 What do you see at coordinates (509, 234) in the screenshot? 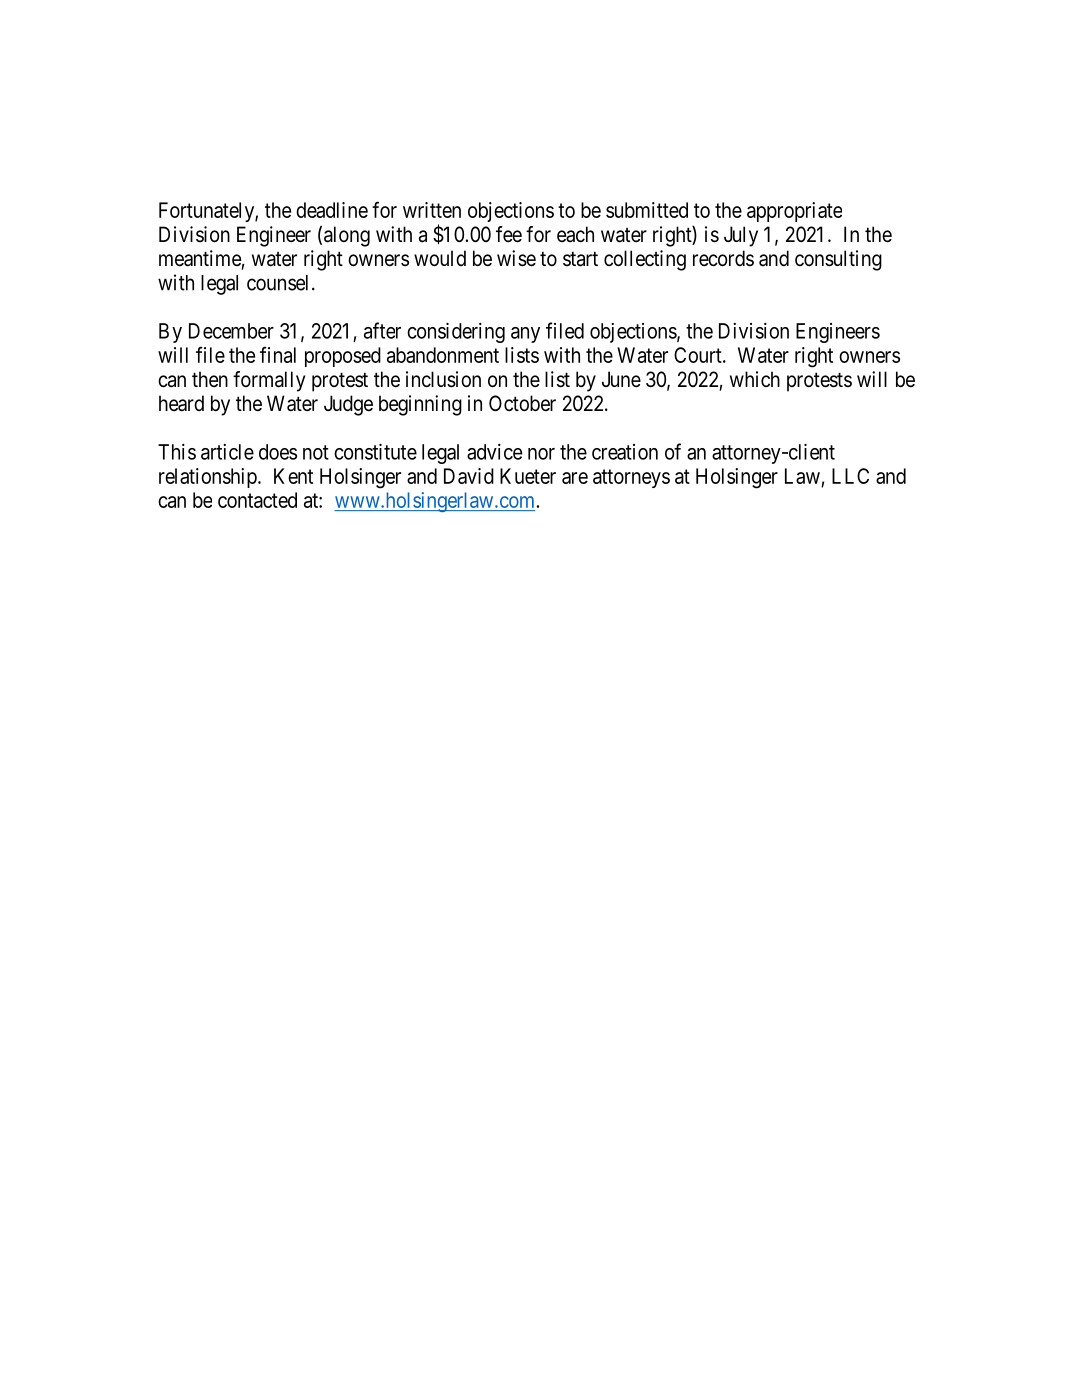
I see `fee` at bounding box center [509, 234].
